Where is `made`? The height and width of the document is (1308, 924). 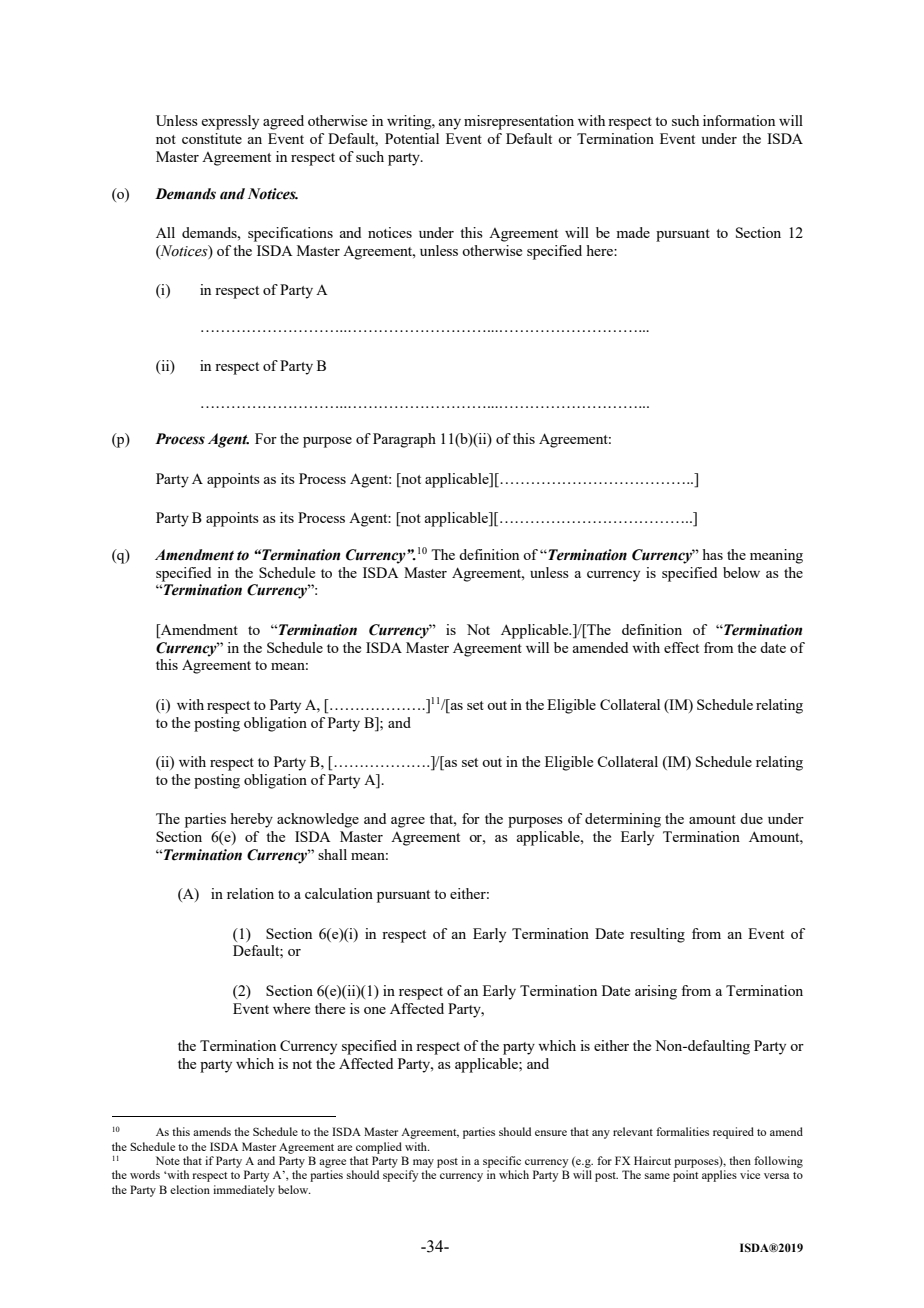 made is located at coordinates (633, 232).
